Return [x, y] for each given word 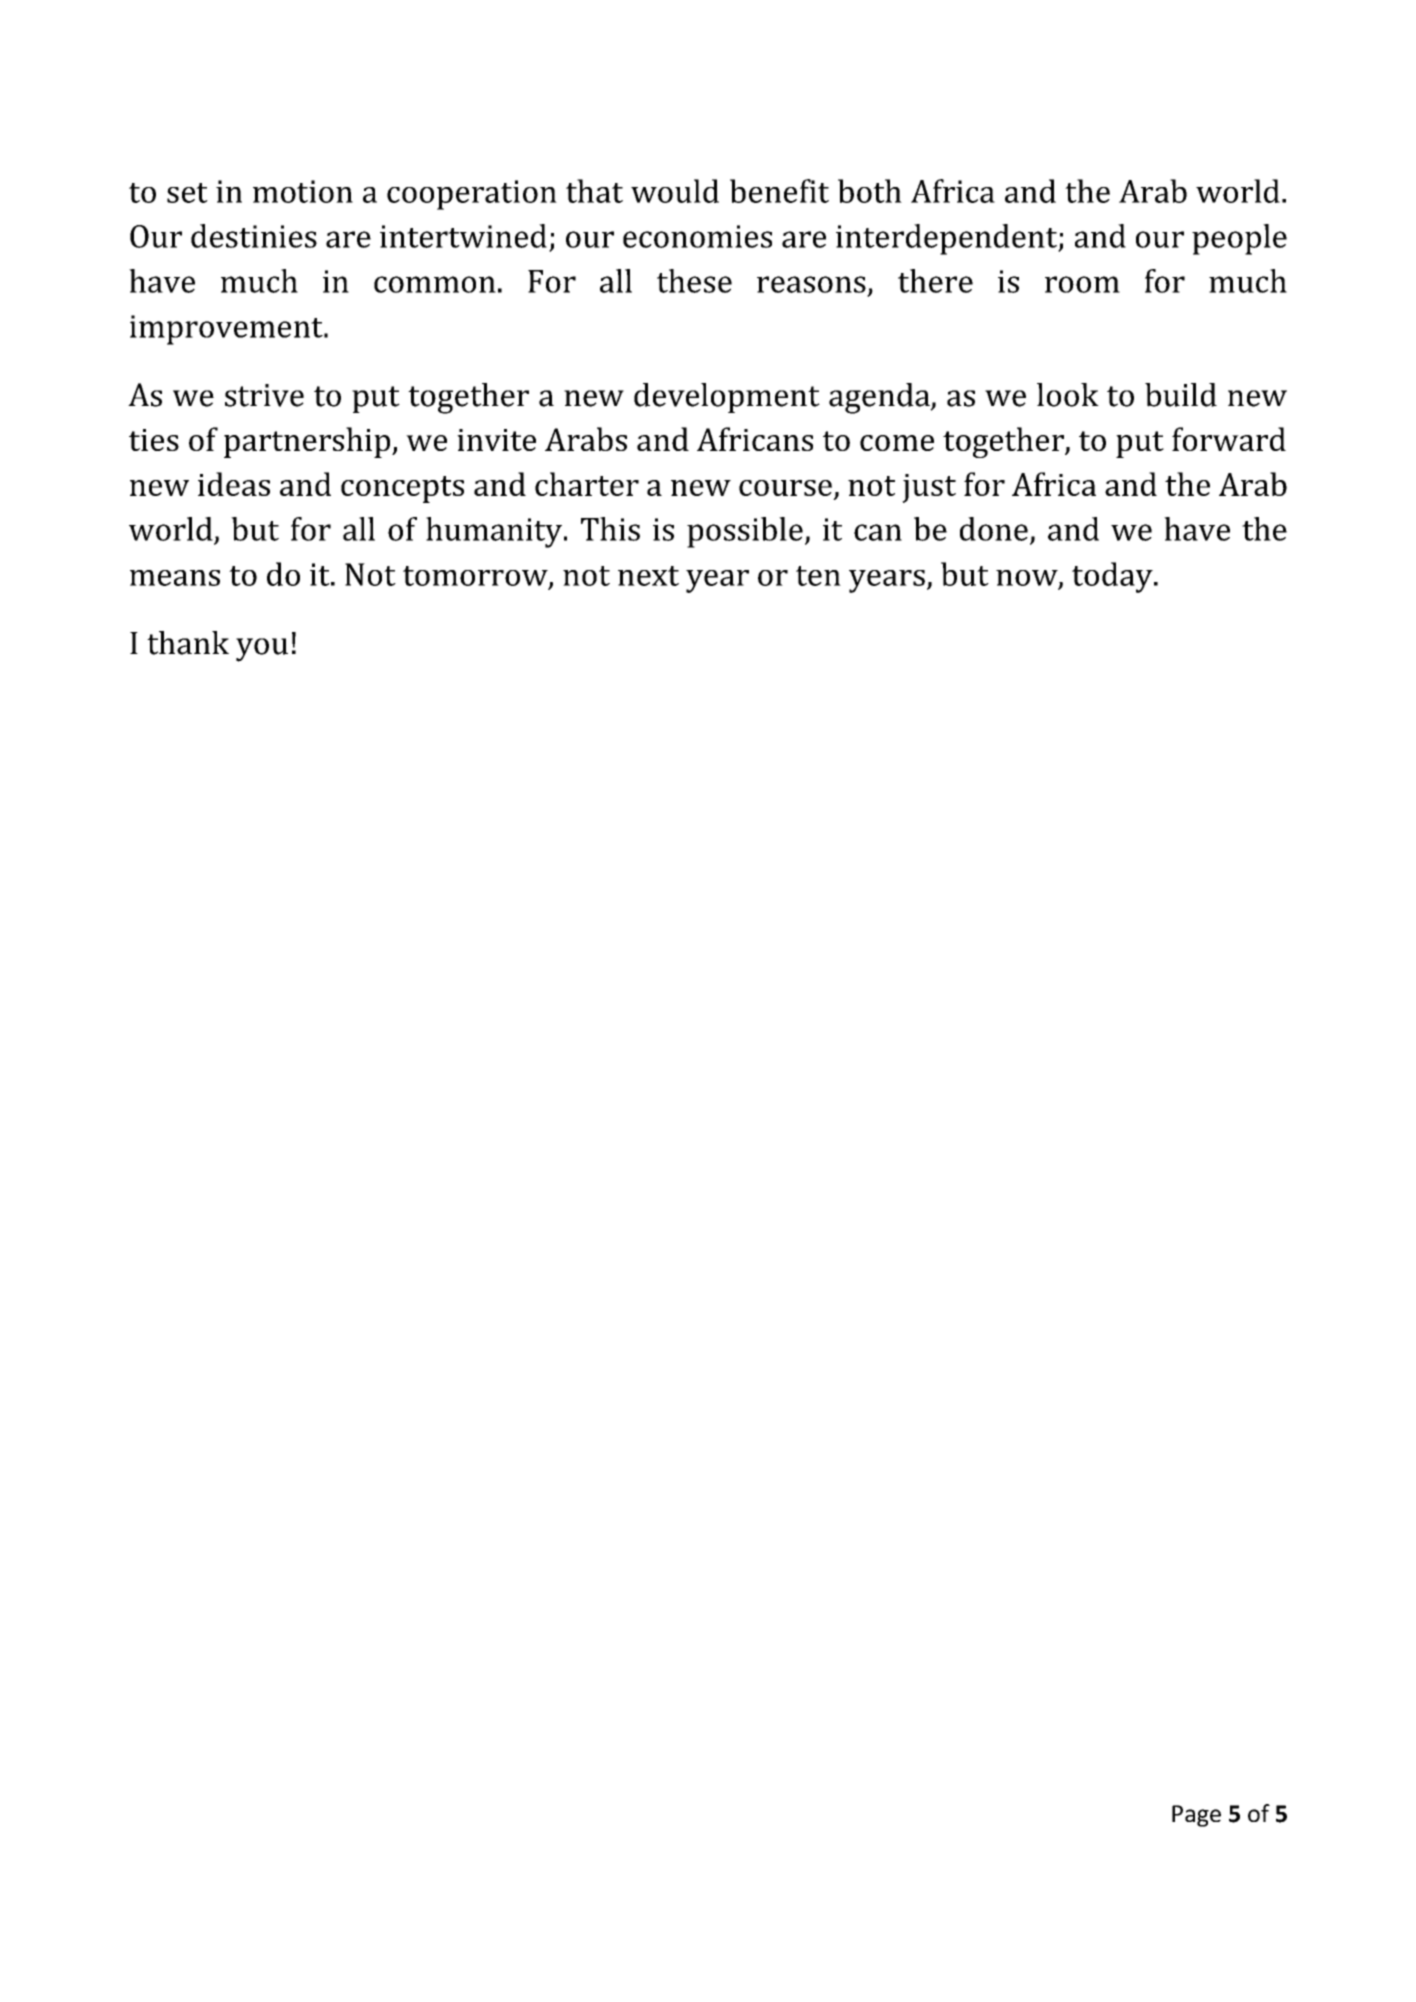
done [994, 529]
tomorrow [476, 577]
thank [188, 643]
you [262, 650]
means [175, 578]
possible [745, 532]
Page [1196, 1816]
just [929, 488]
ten [818, 576]
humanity [494, 532]
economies [697, 236]
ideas [234, 484]
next [648, 576]
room [1082, 284]
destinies [254, 236]
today [1113, 577]
